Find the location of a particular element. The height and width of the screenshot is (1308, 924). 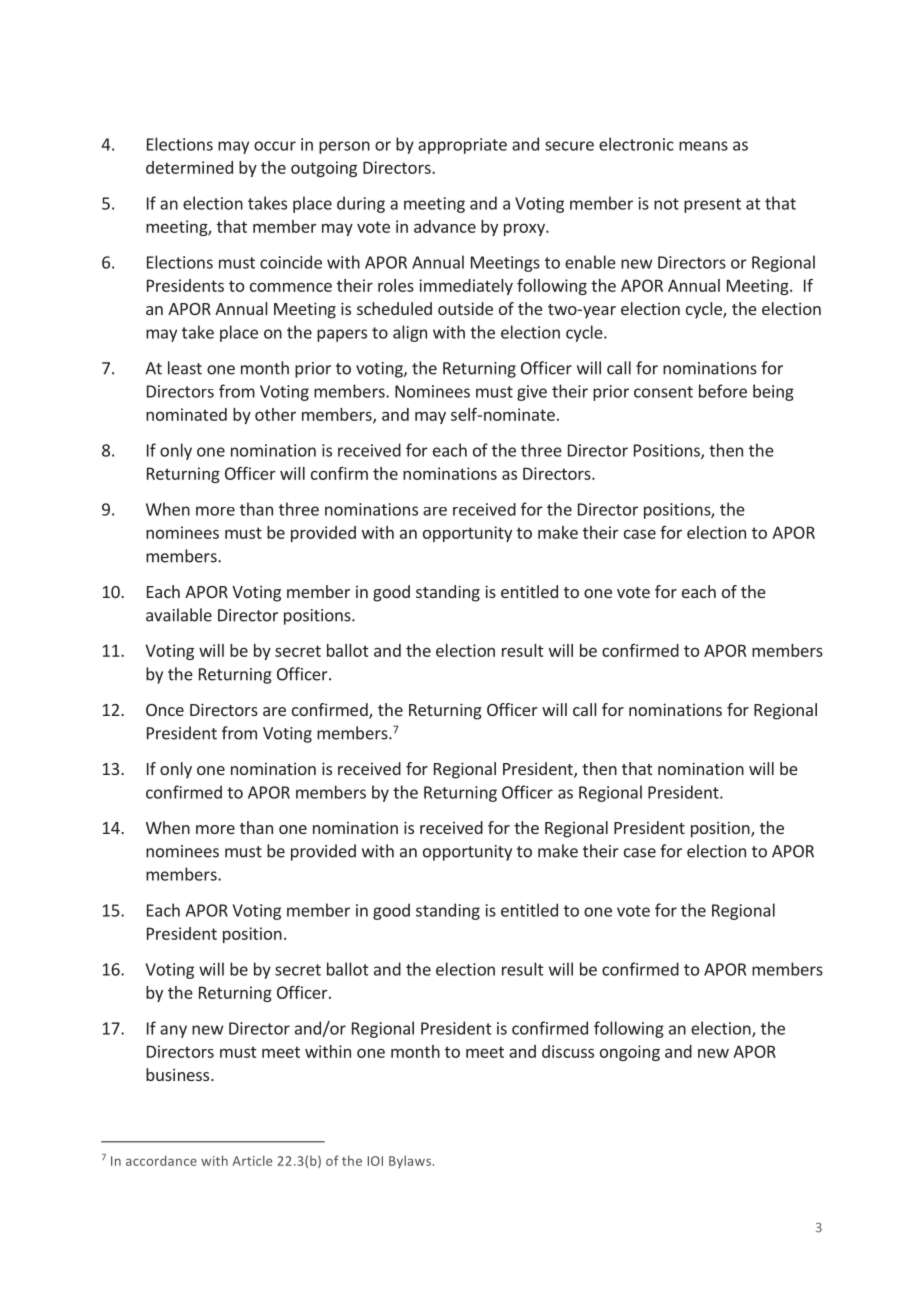

ongoing is located at coordinates (630, 1053).
